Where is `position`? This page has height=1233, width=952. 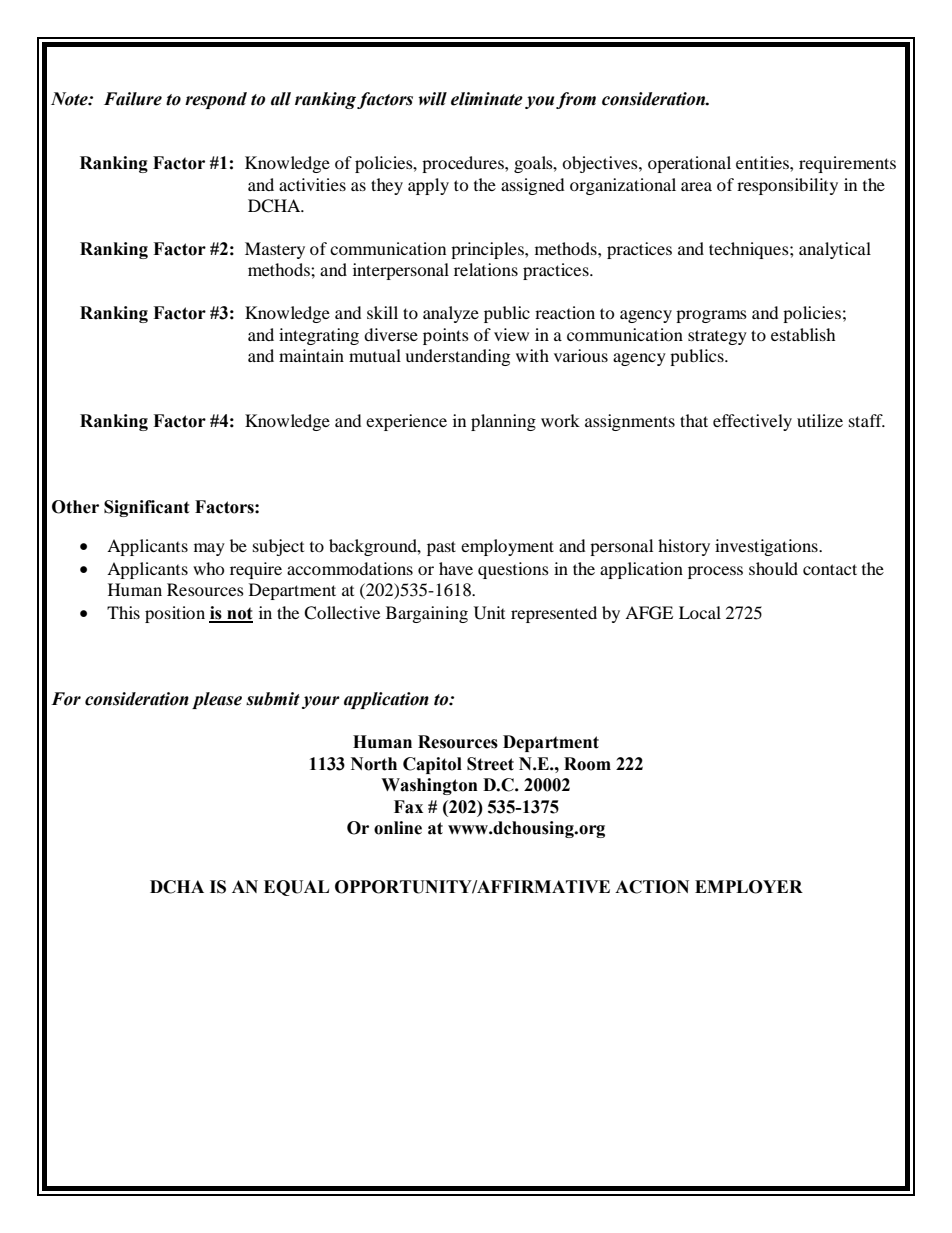
position is located at coordinates (175, 614).
